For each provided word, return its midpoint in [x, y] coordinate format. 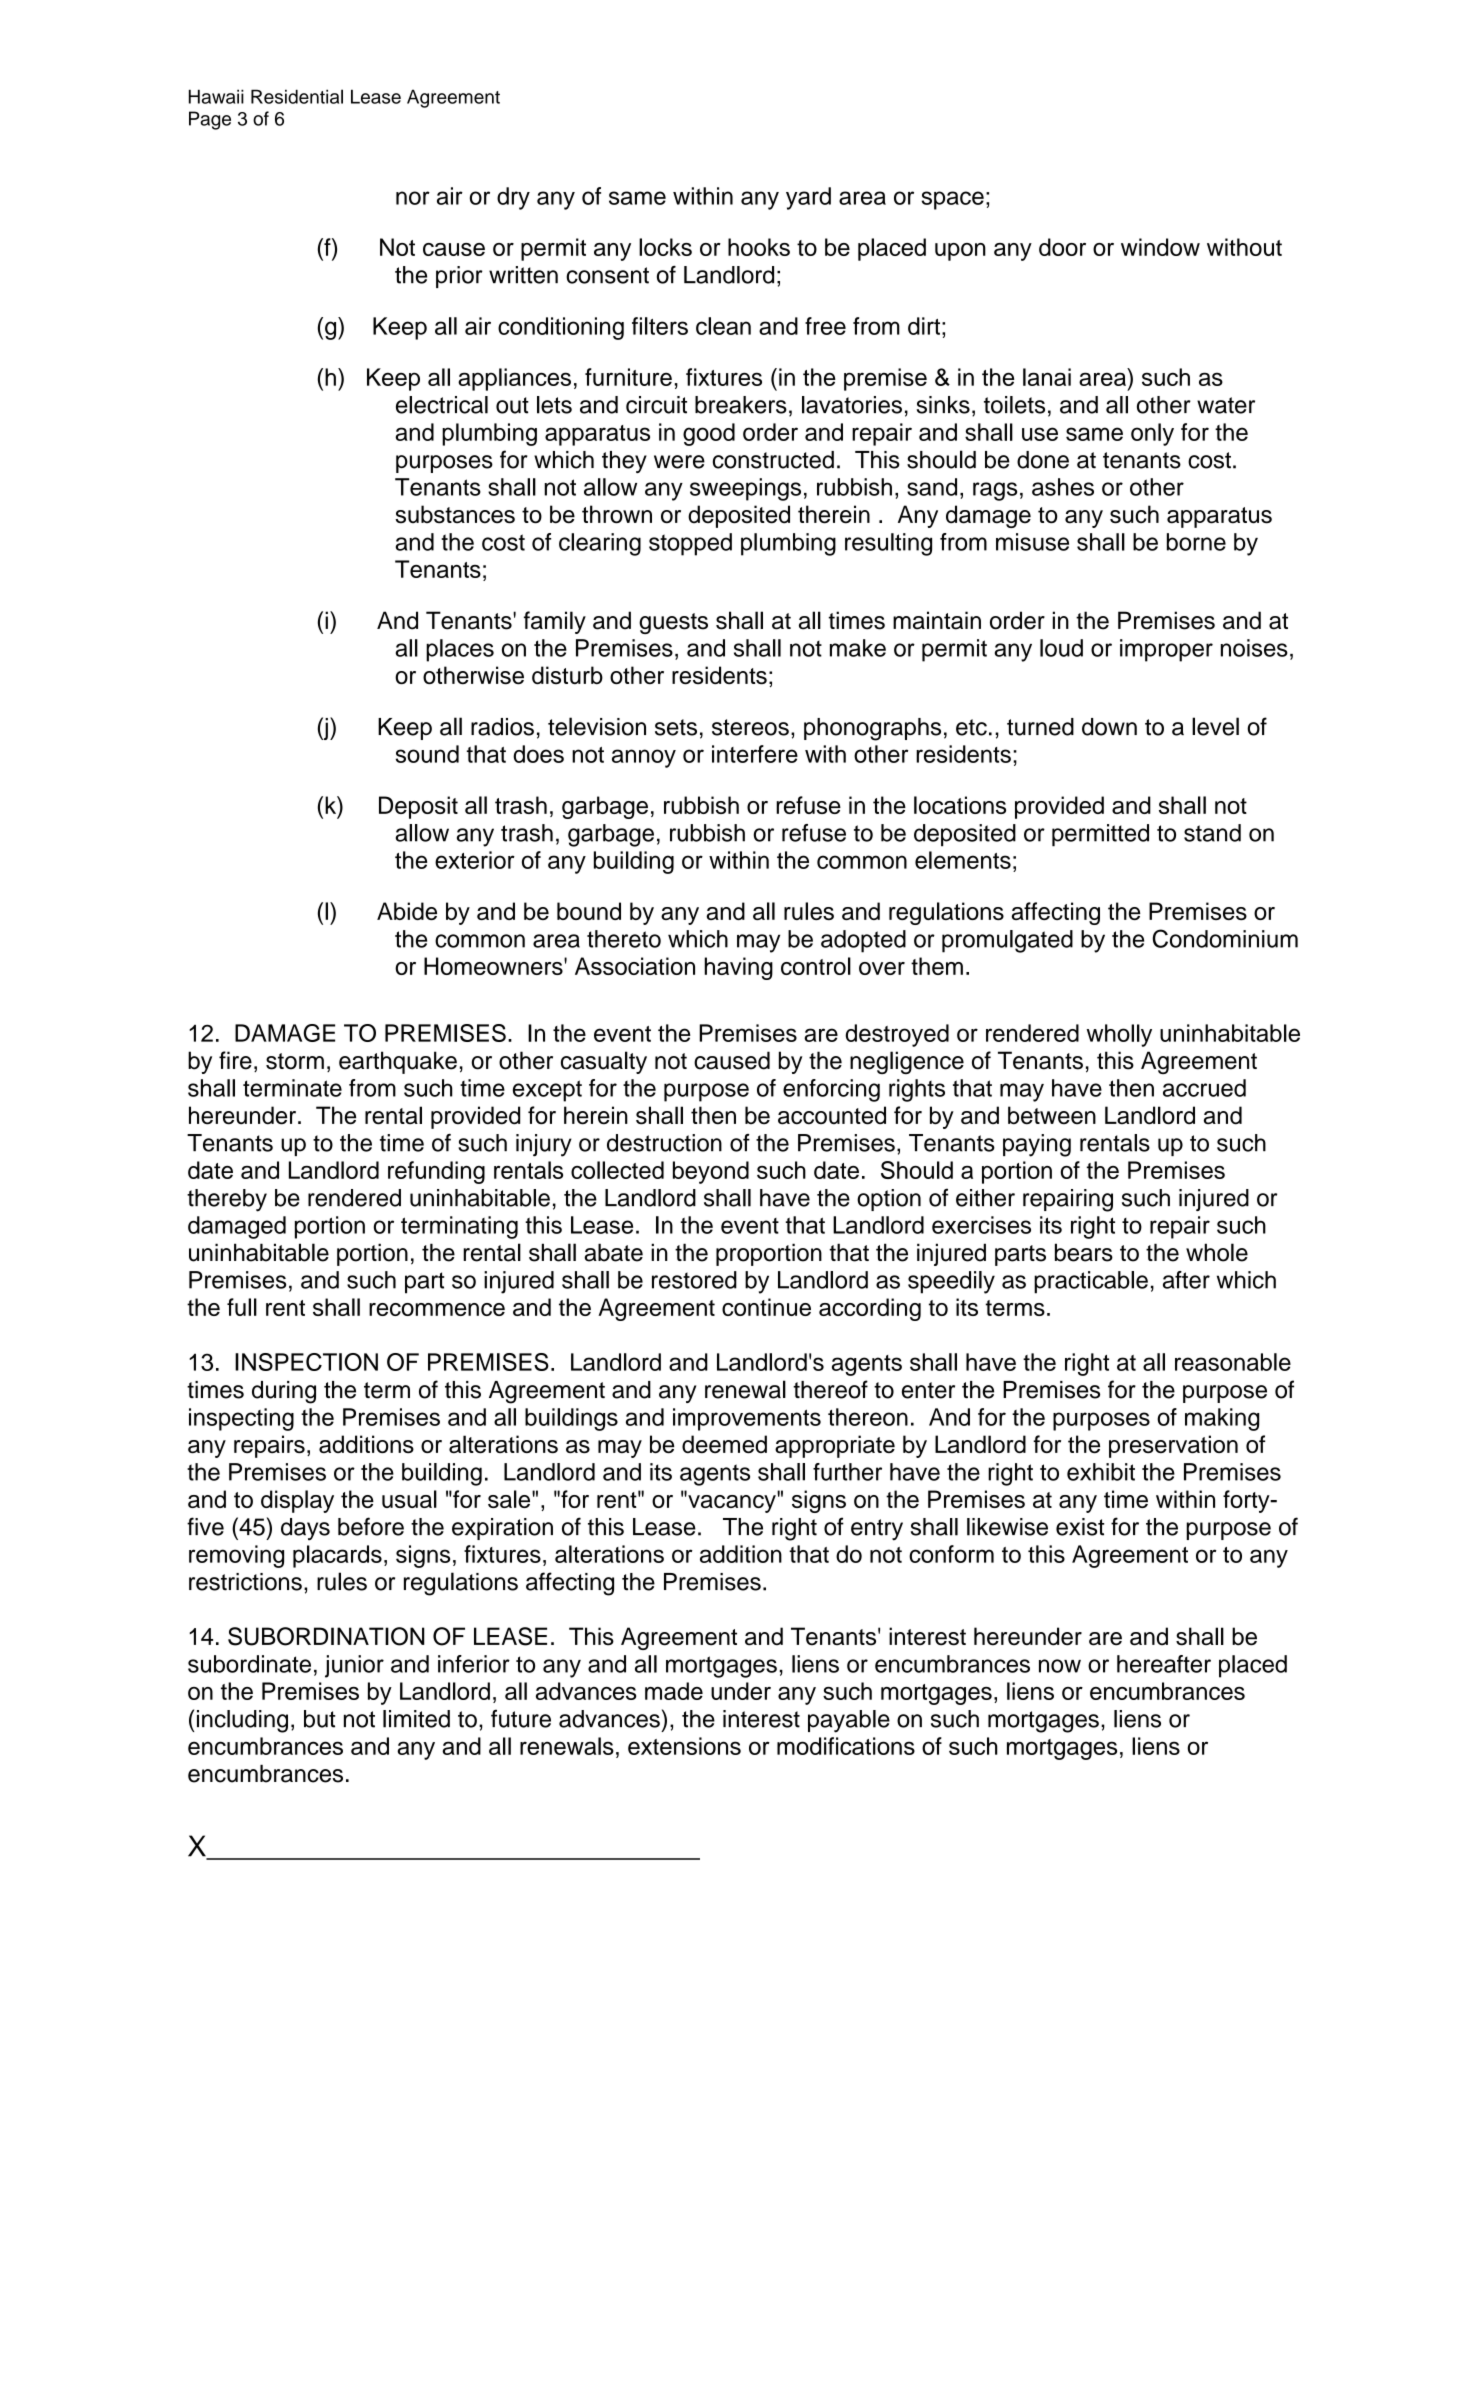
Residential [297, 96]
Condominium [1225, 938]
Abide [407, 911]
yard [808, 198]
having [738, 968]
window [1160, 247]
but [320, 1719]
